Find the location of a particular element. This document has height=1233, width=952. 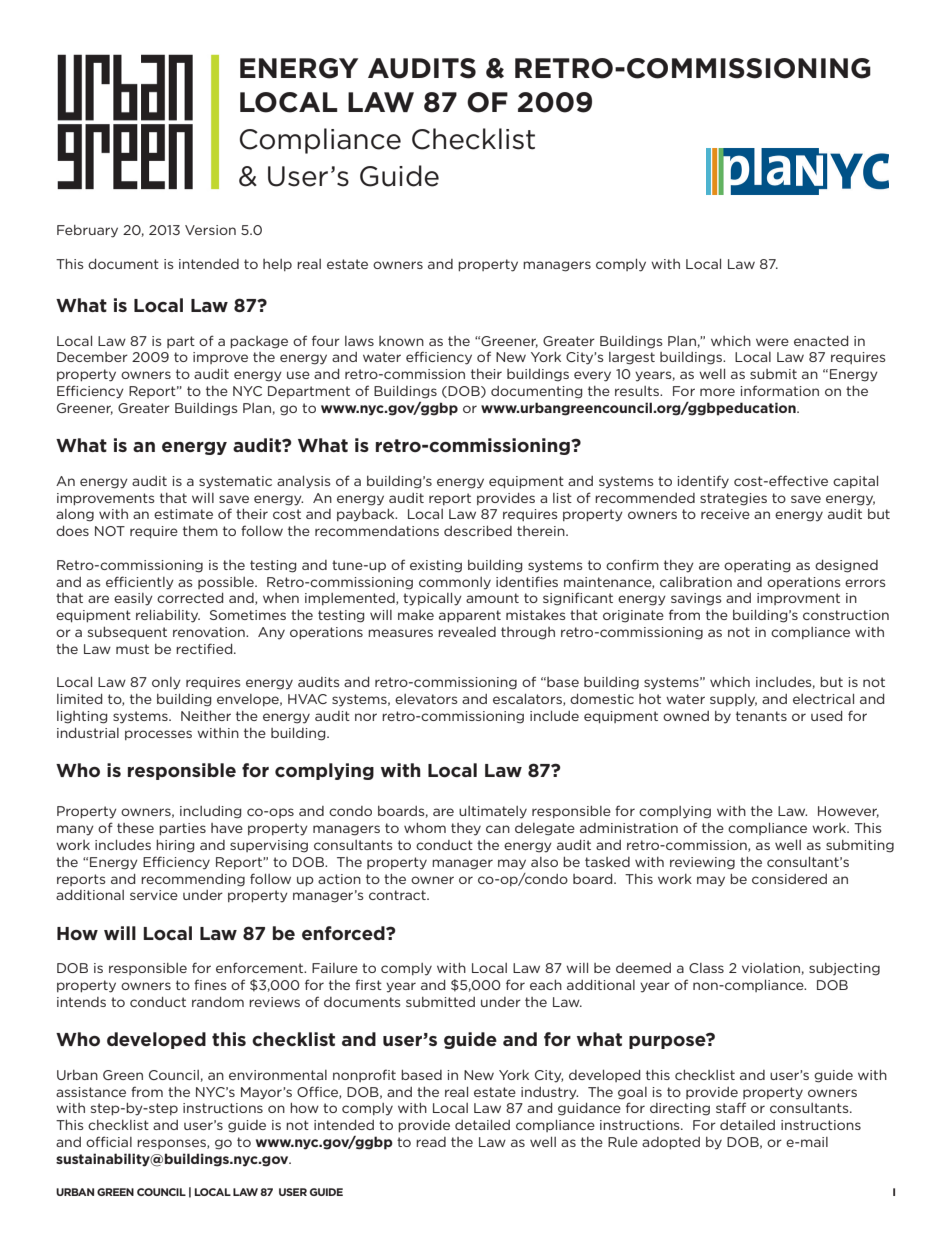

read is located at coordinates (431, 1142).
